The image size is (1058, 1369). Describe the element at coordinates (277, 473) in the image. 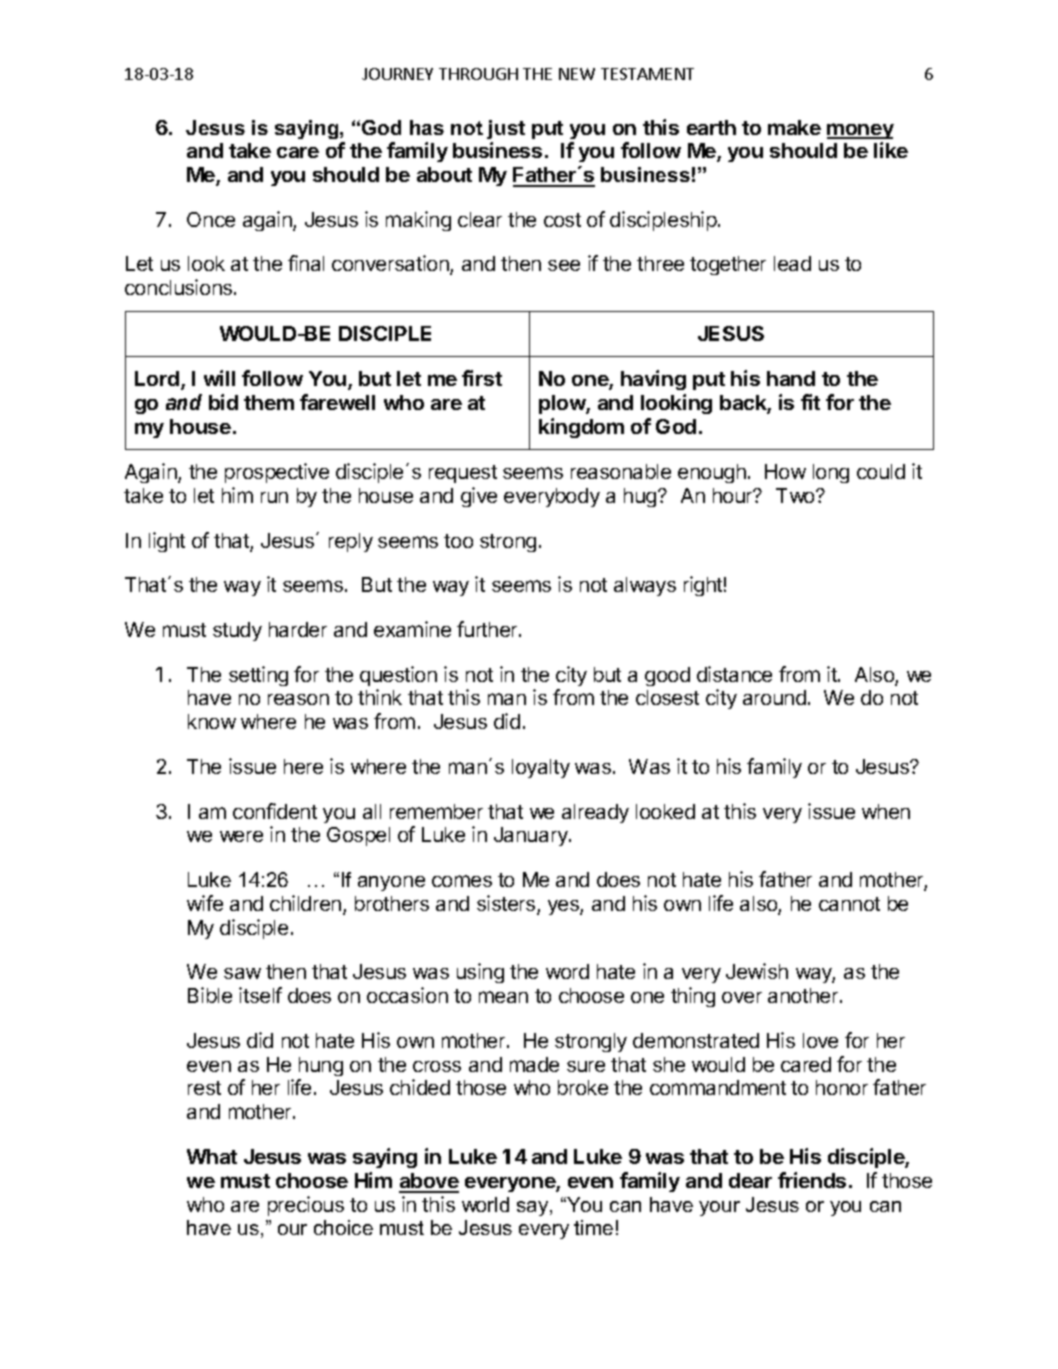

I see `prospective` at that location.
